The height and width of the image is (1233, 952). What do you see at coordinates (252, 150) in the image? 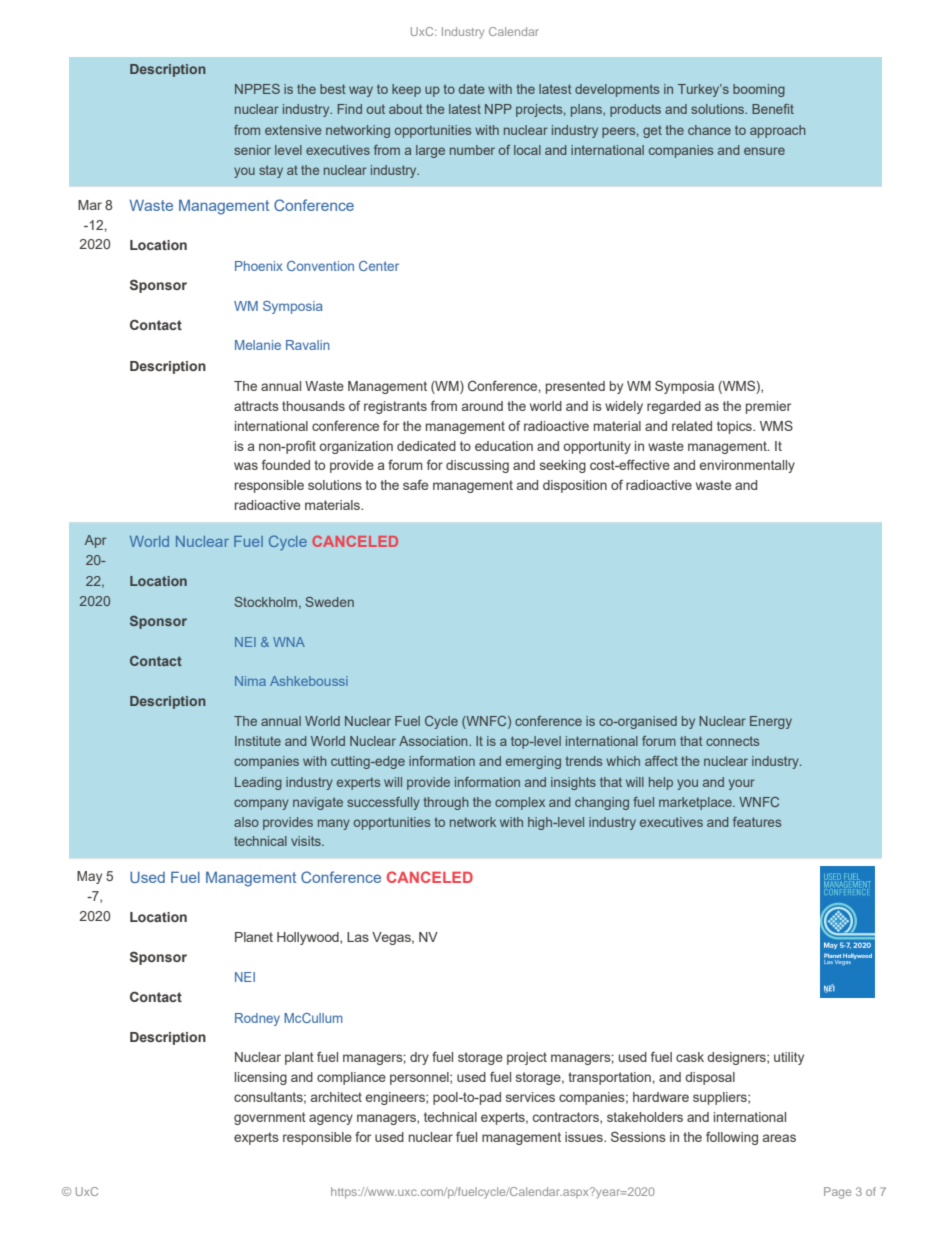
I see `senior` at bounding box center [252, 150].
